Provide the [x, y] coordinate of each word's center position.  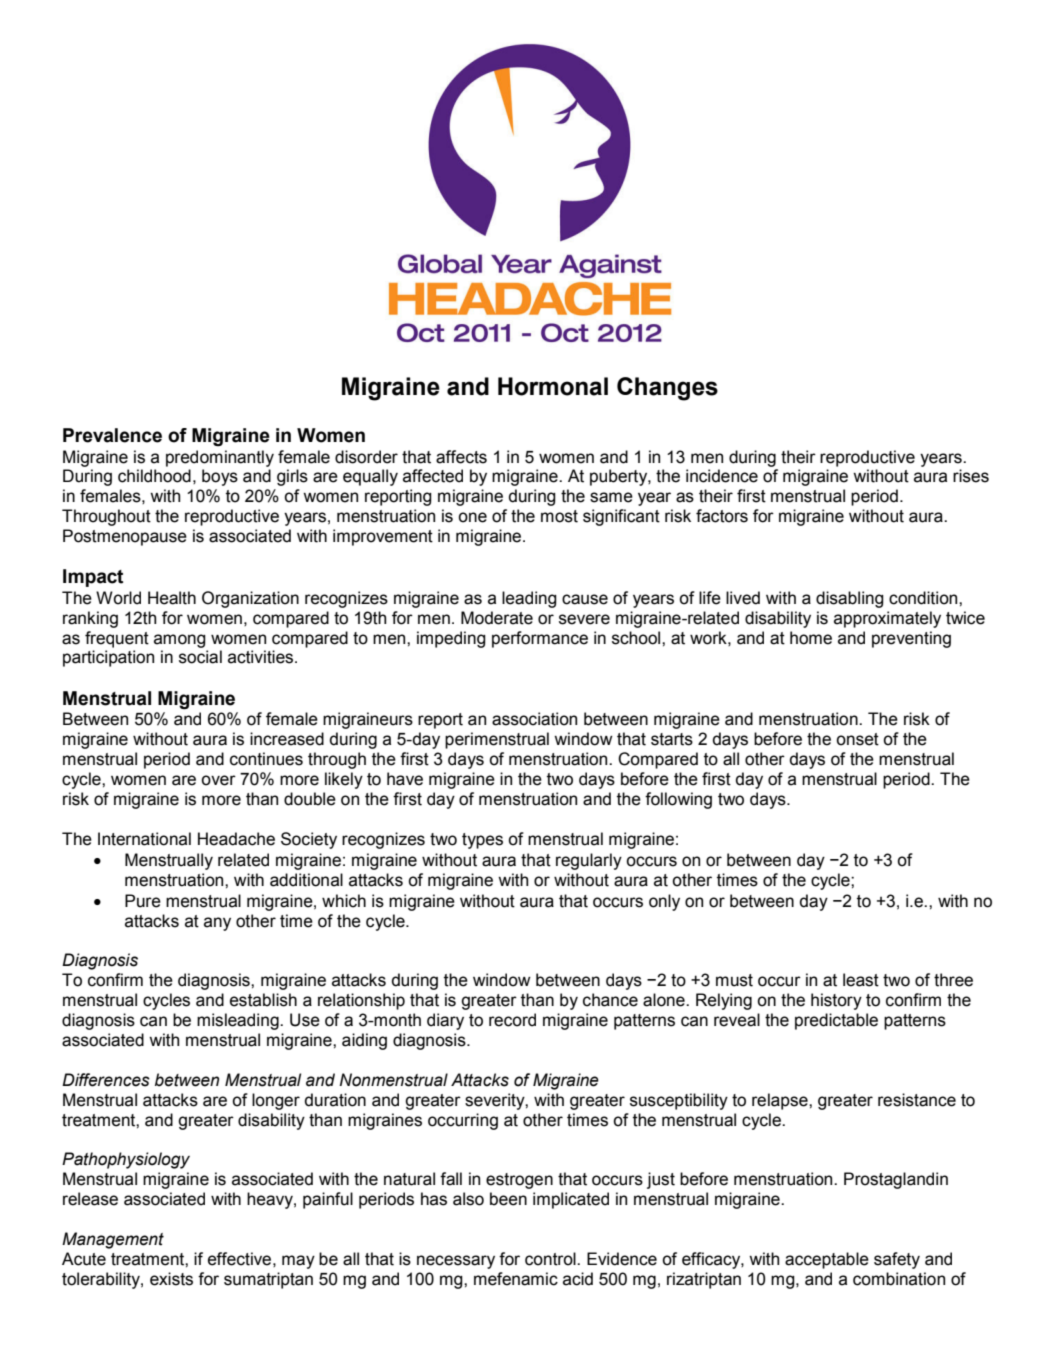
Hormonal [553, 386]
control [551, 1259]
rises [971, 476]
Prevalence [112, 435]
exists [171, 1279]
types [482, 841]
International [144, 839]
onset [857, 739]
